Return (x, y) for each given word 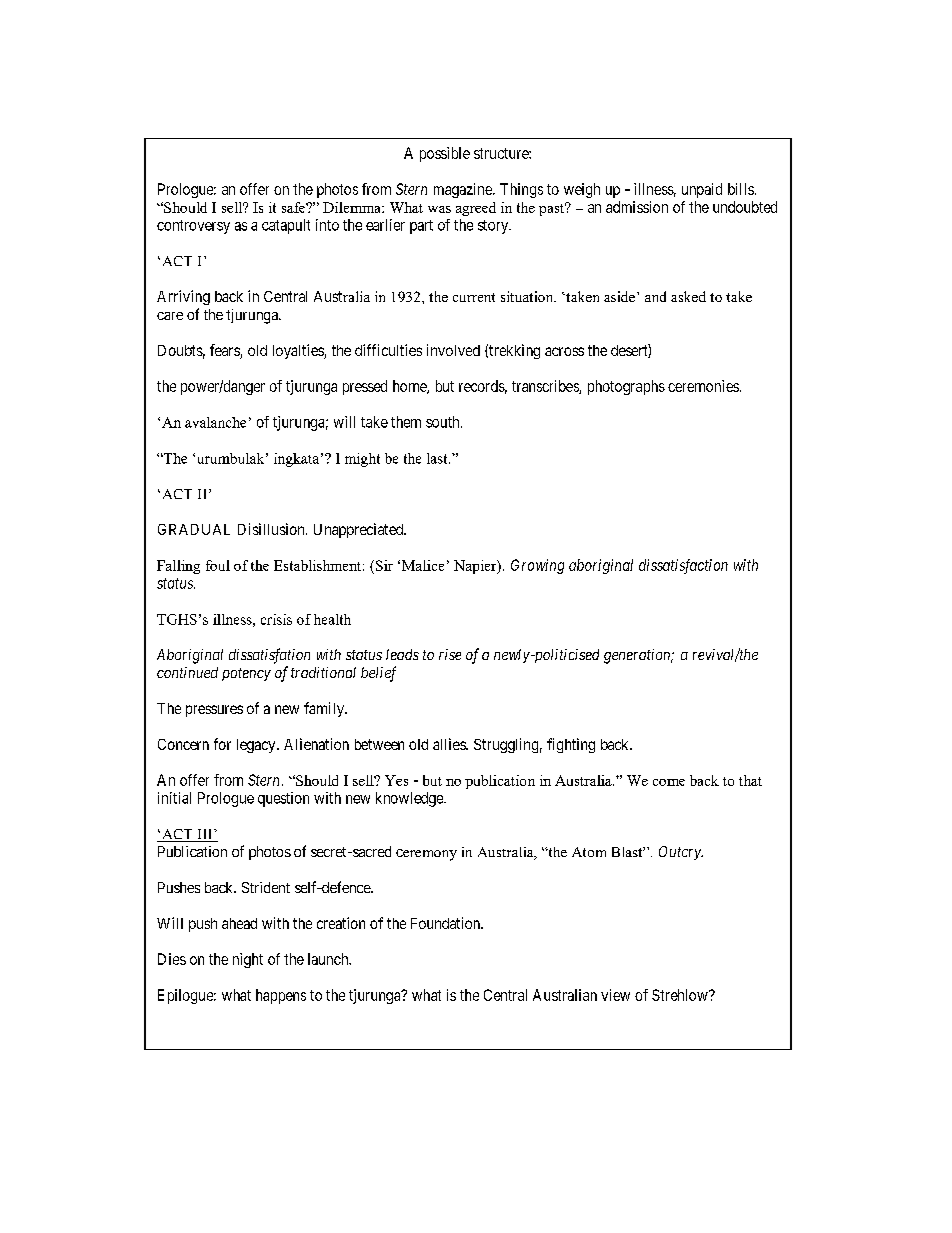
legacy (257, 746)
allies (450, 744)
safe (294, 207)
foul (218, 565)
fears (225, 351)
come (669, 782)
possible (445, 154)
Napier (476, 567)
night (248, 960)
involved (453, 350)
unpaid (702, 190)
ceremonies (703, 386)
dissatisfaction (683, 566)
